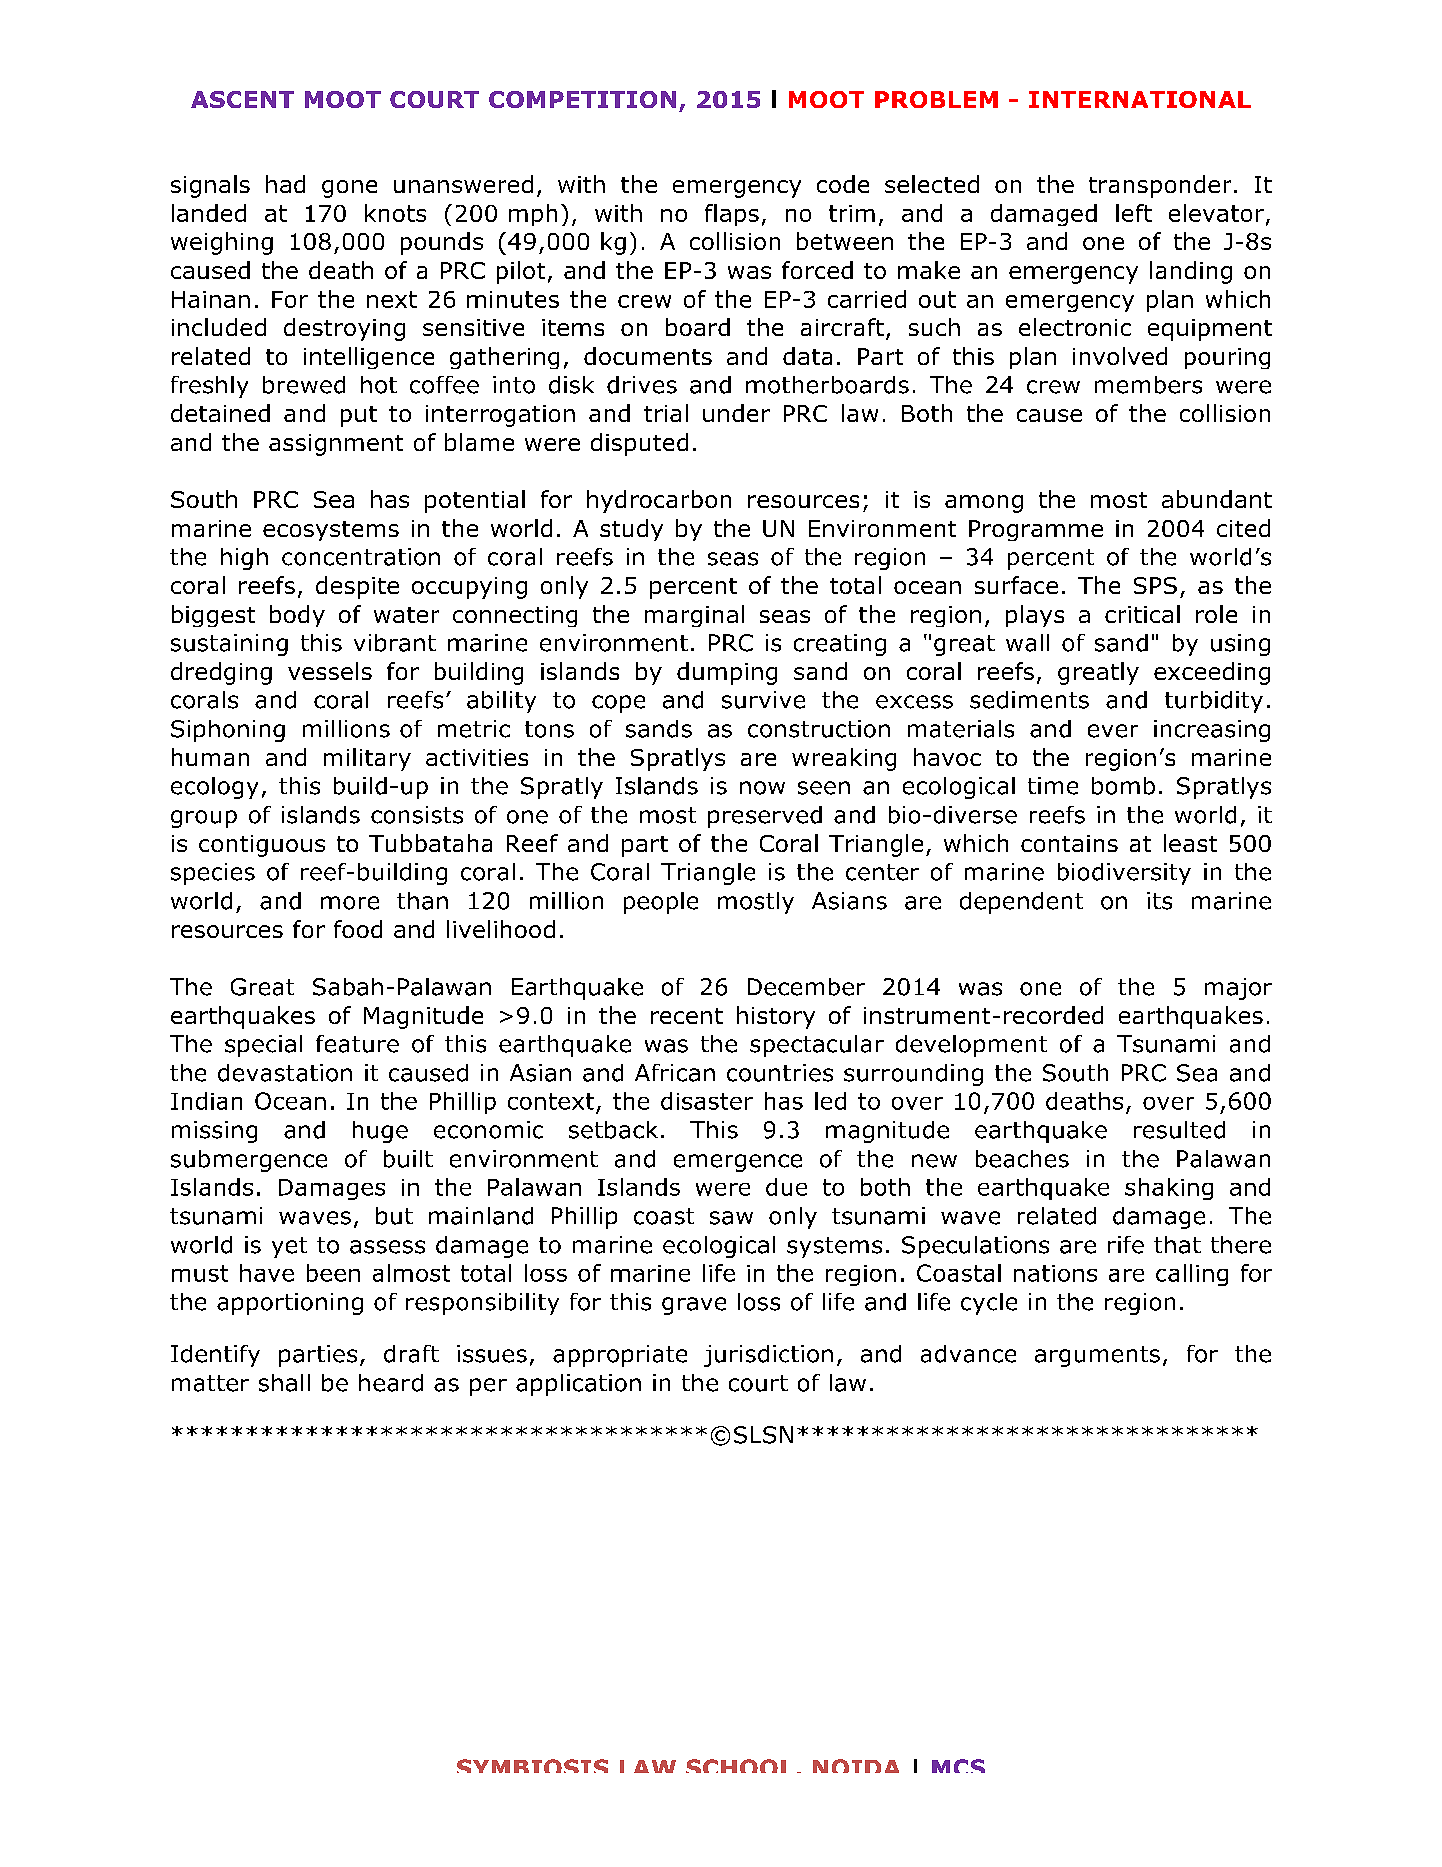  Describe the element at coordinates (732, 215) in the screenshot. I see `flaps` at that location.
